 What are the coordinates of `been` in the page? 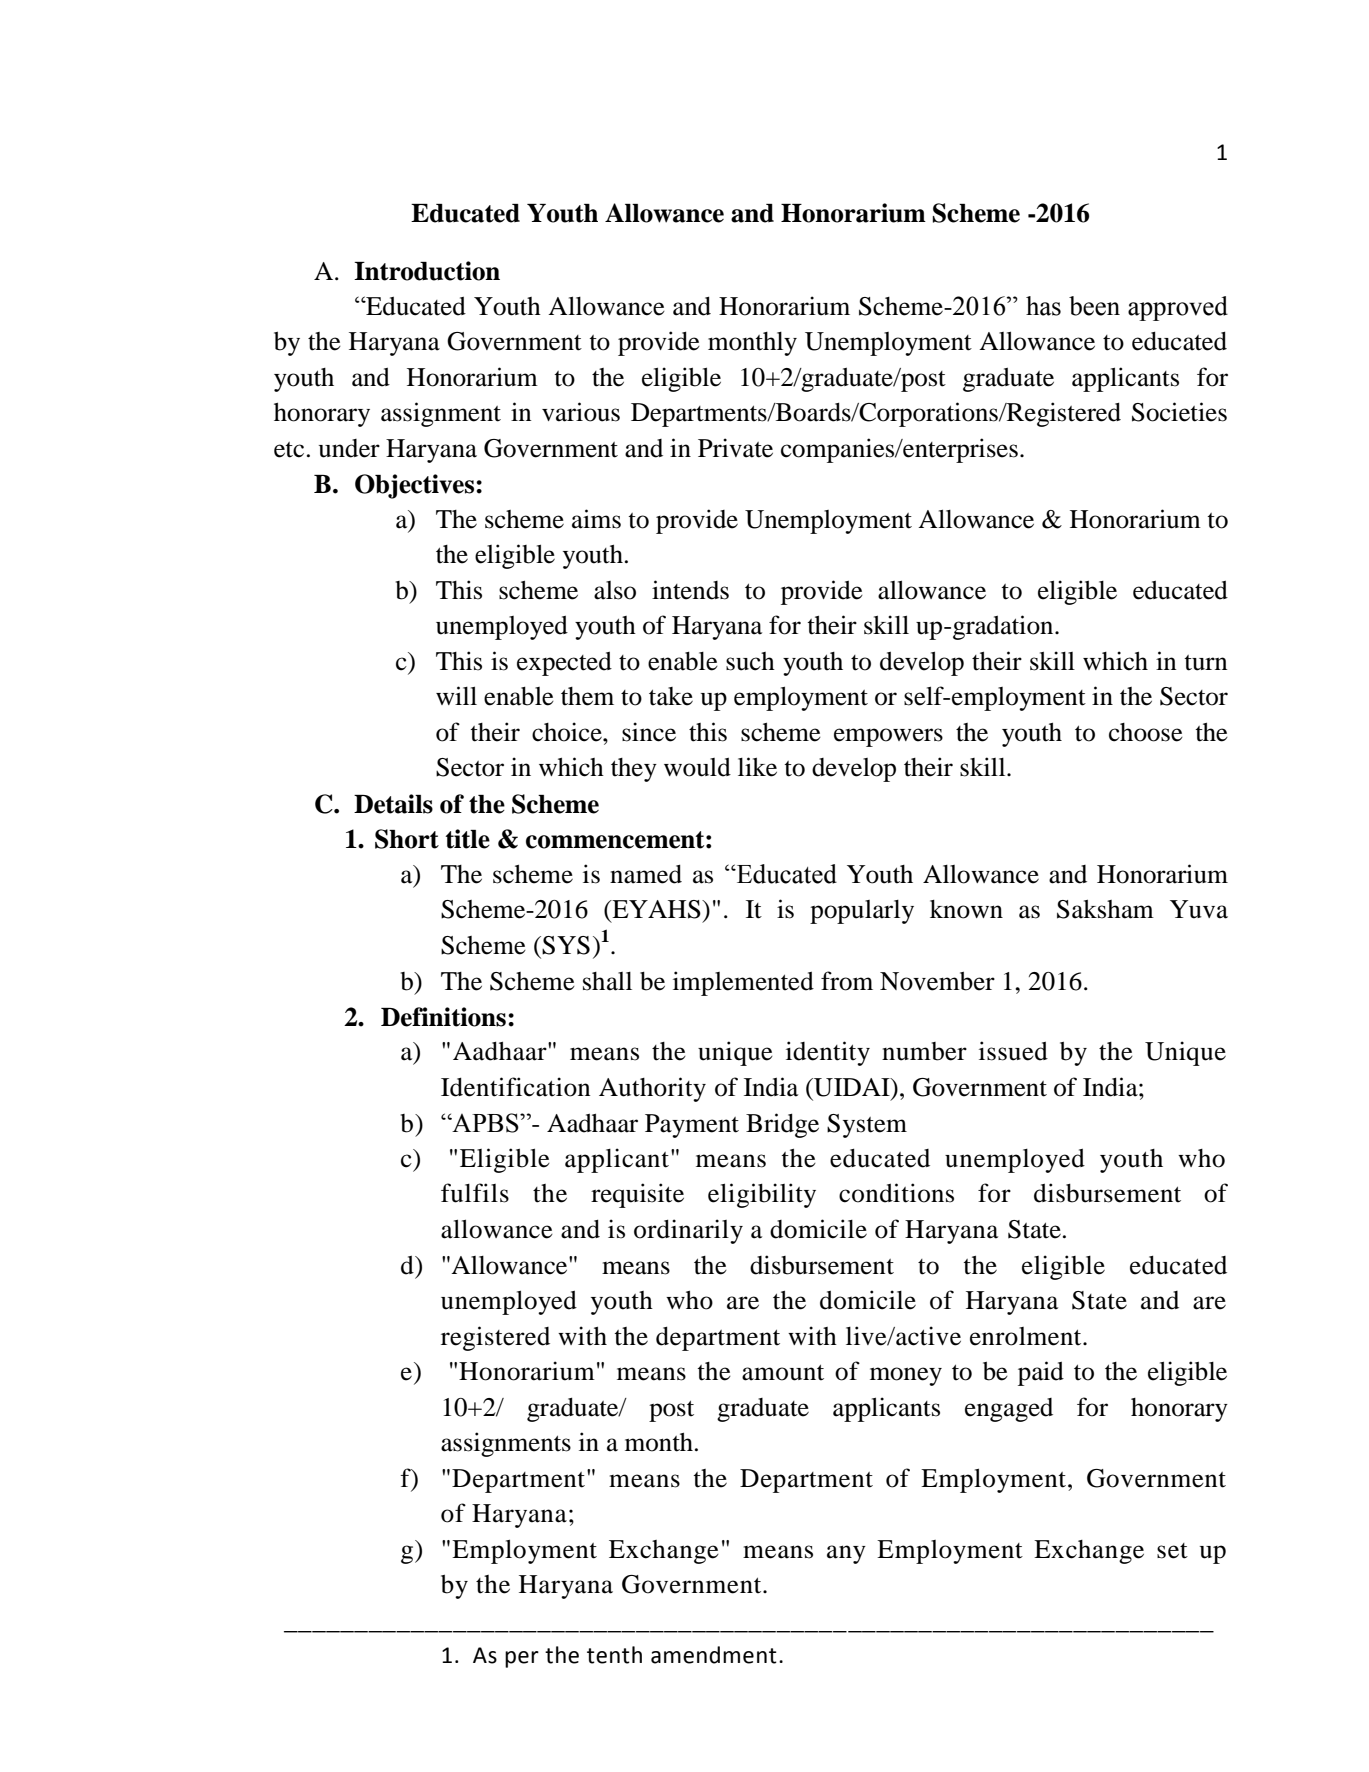 It's located at (1094, 306).
